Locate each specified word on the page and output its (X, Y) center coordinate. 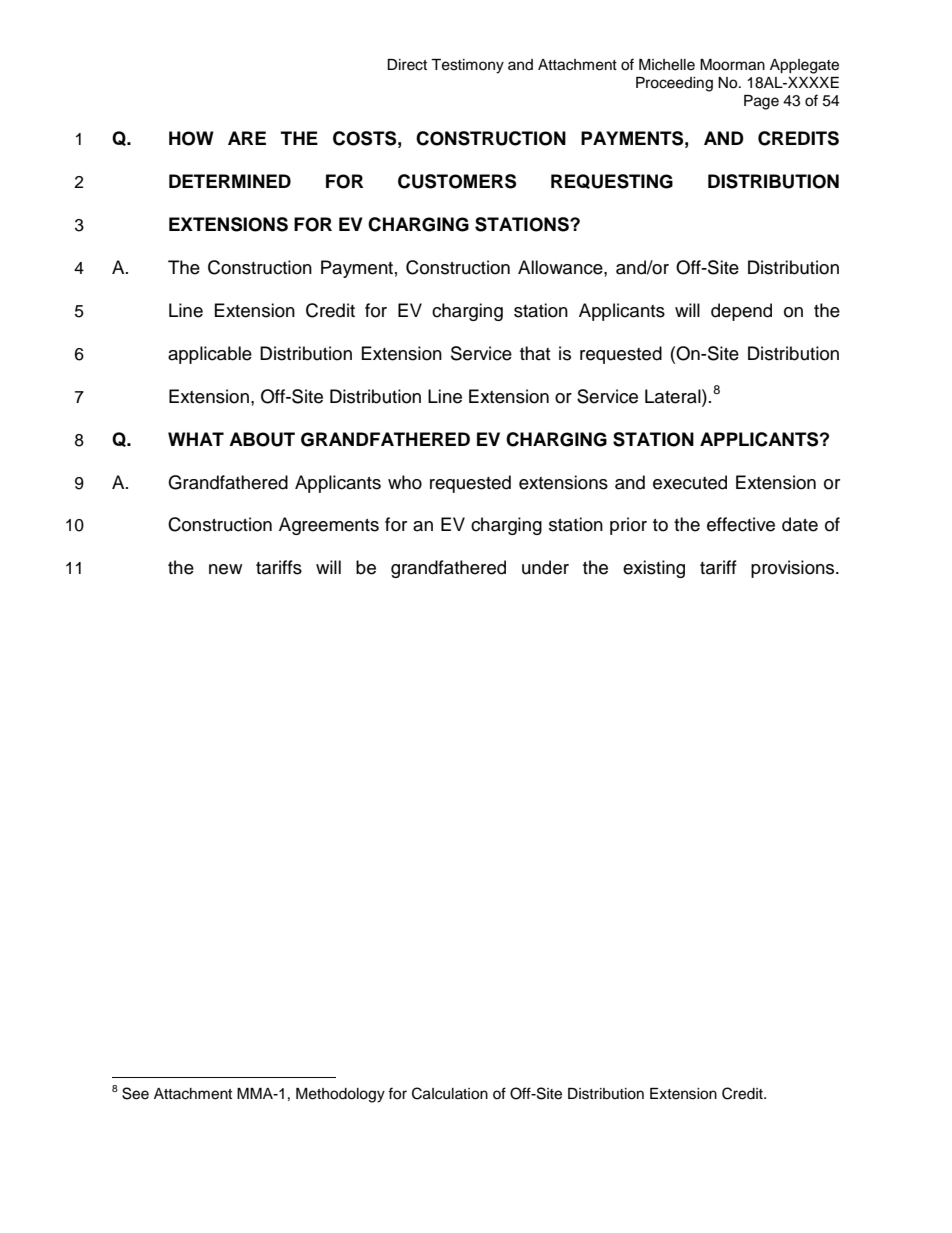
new (225, 569)
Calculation (450, 1093)
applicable (210, 355)
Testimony (467, 66)
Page (761, 102)
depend (741, 312)
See (135, 1093)
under (545, 567)
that (535, 353)
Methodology (340, 1095)
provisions (794, 569)
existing (654, 569)
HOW (191, 138)
